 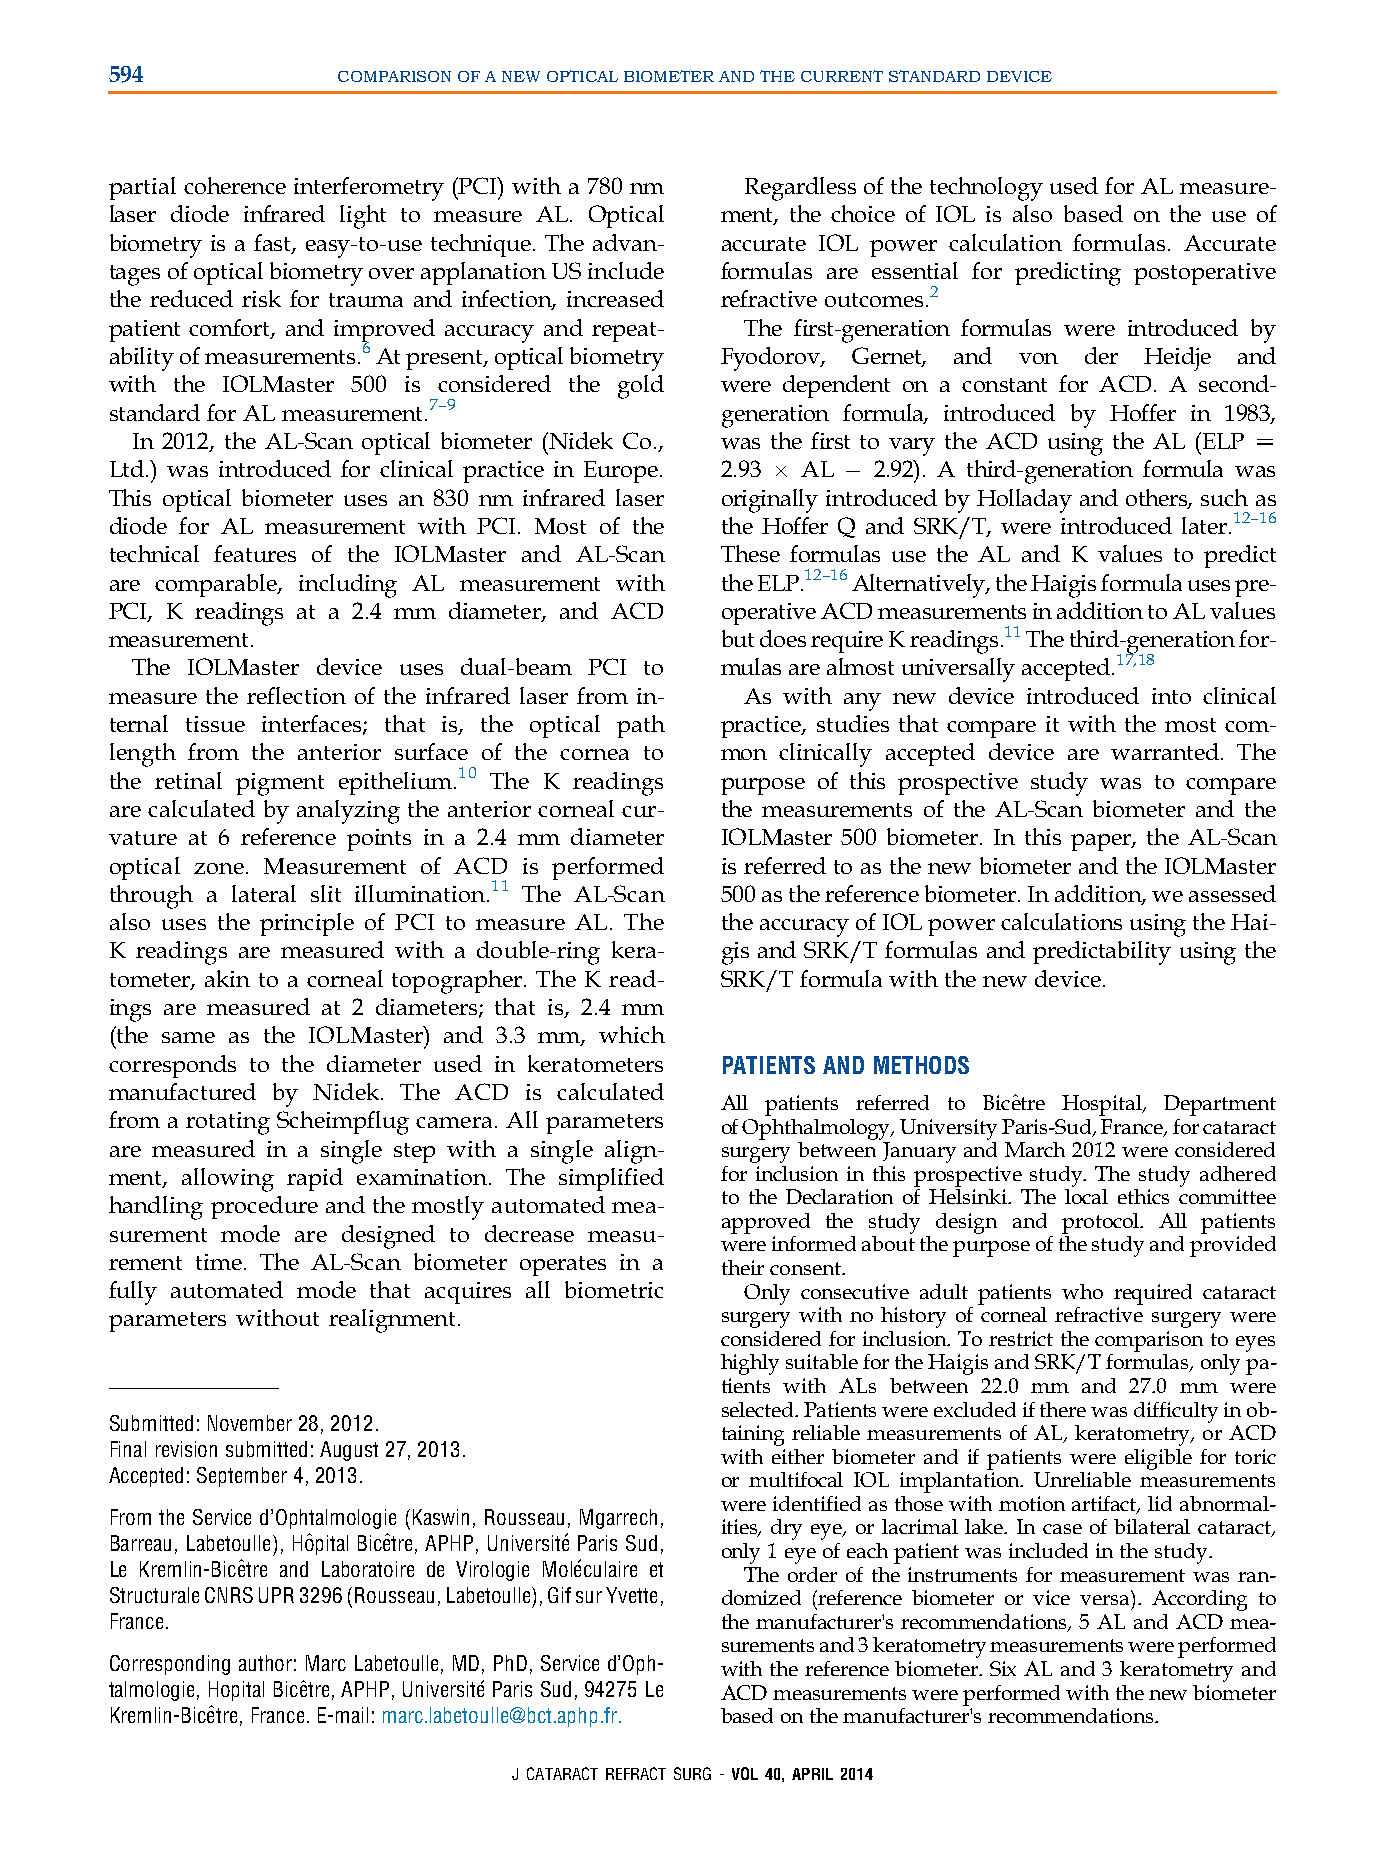 What do you see at coordinates (1232, 893) in the page?
I see `assessed` at bounding box center [1232, 893].
